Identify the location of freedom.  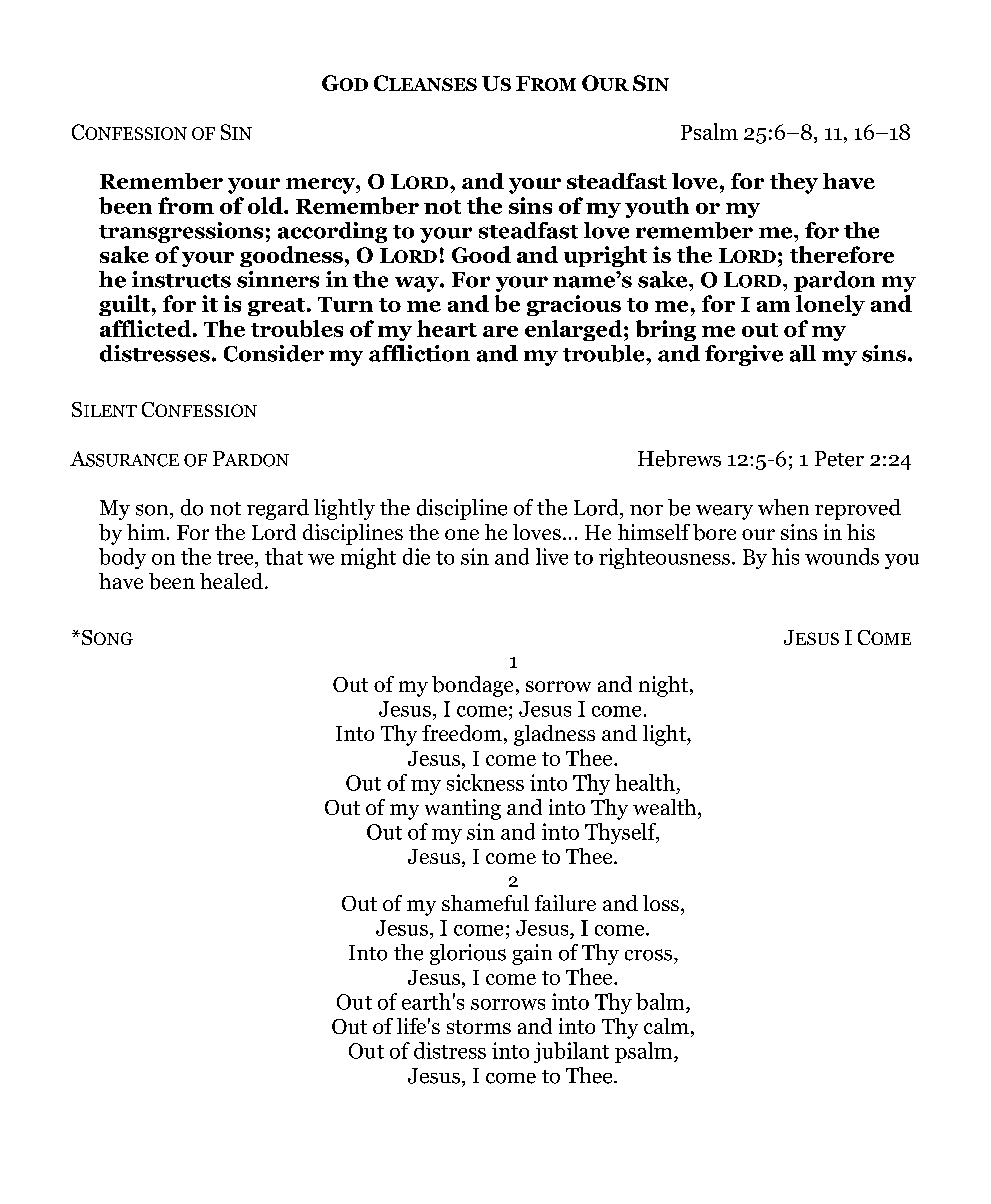
(462, 733).
